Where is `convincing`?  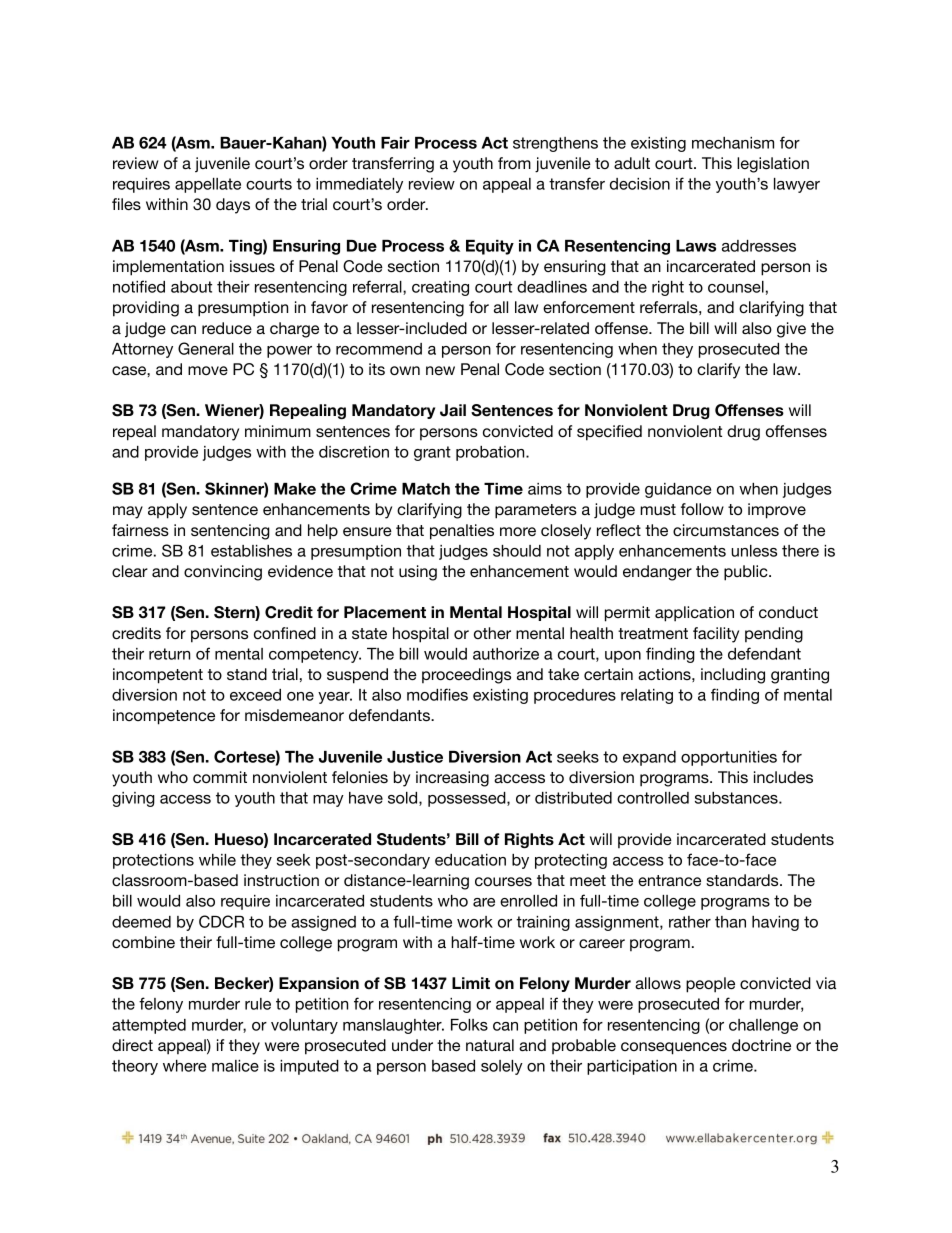 convincing is located at coordinates (223, 573).
